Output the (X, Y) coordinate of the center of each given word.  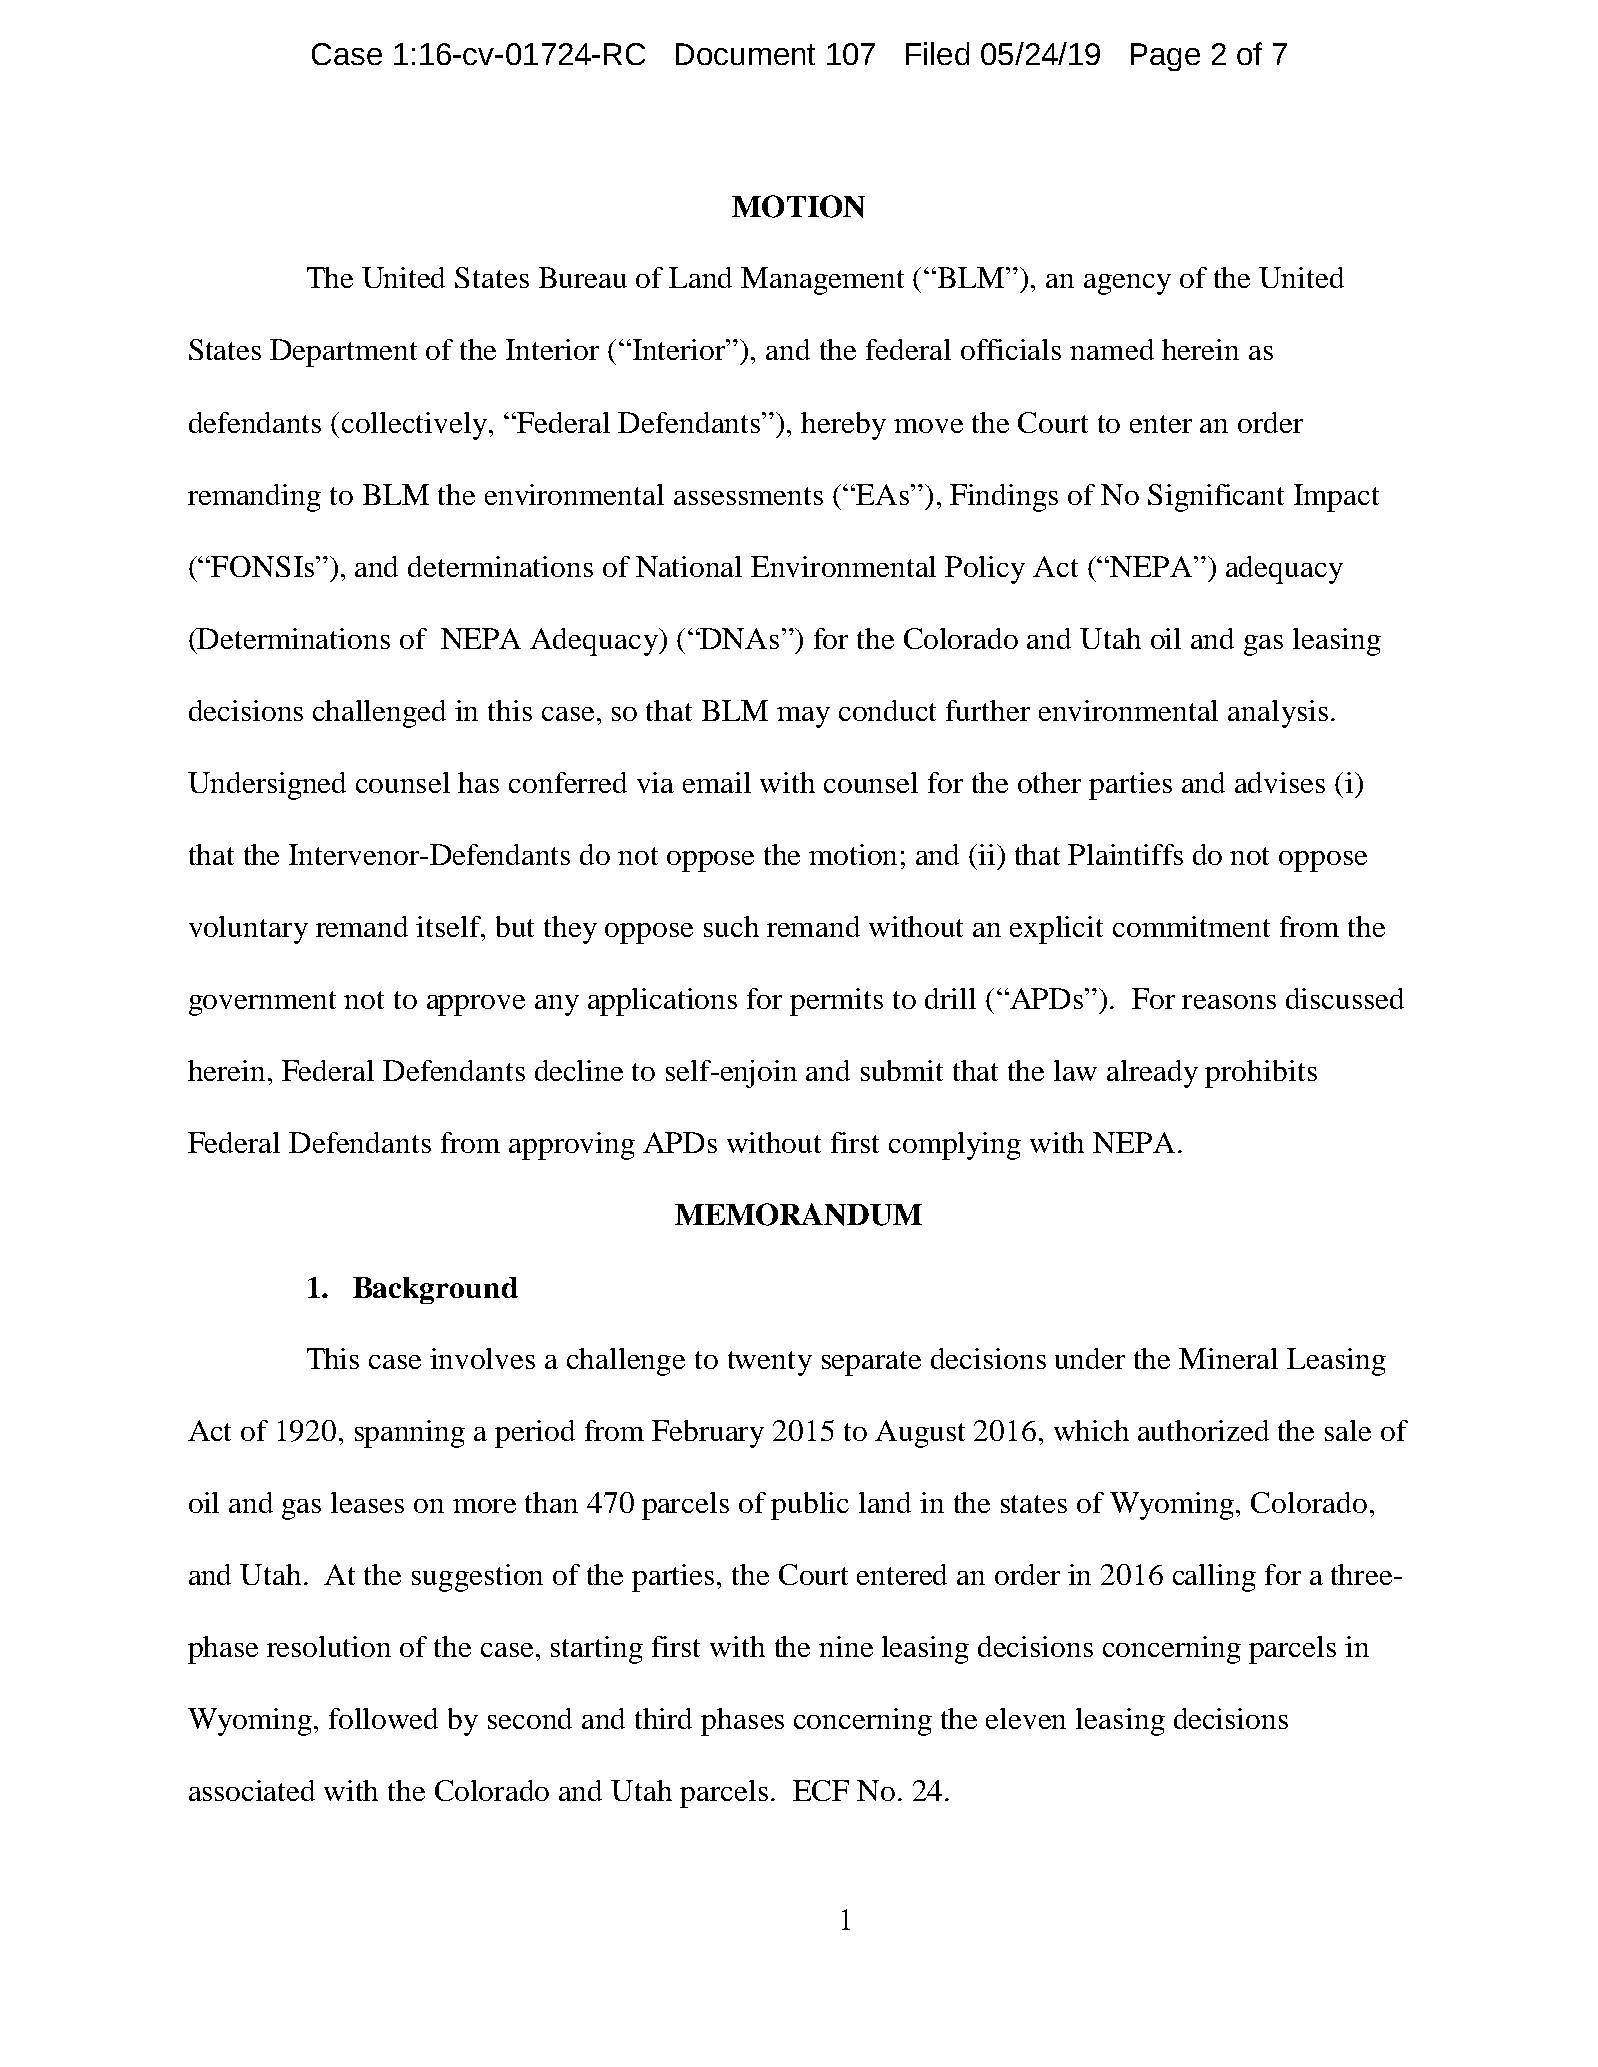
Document (745, 54)
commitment (1191, 926)
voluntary (248, 930)
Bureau (583, 277)
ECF (821, 1790)
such (731, 926)
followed (383, 1718)
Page (1165, 57)
